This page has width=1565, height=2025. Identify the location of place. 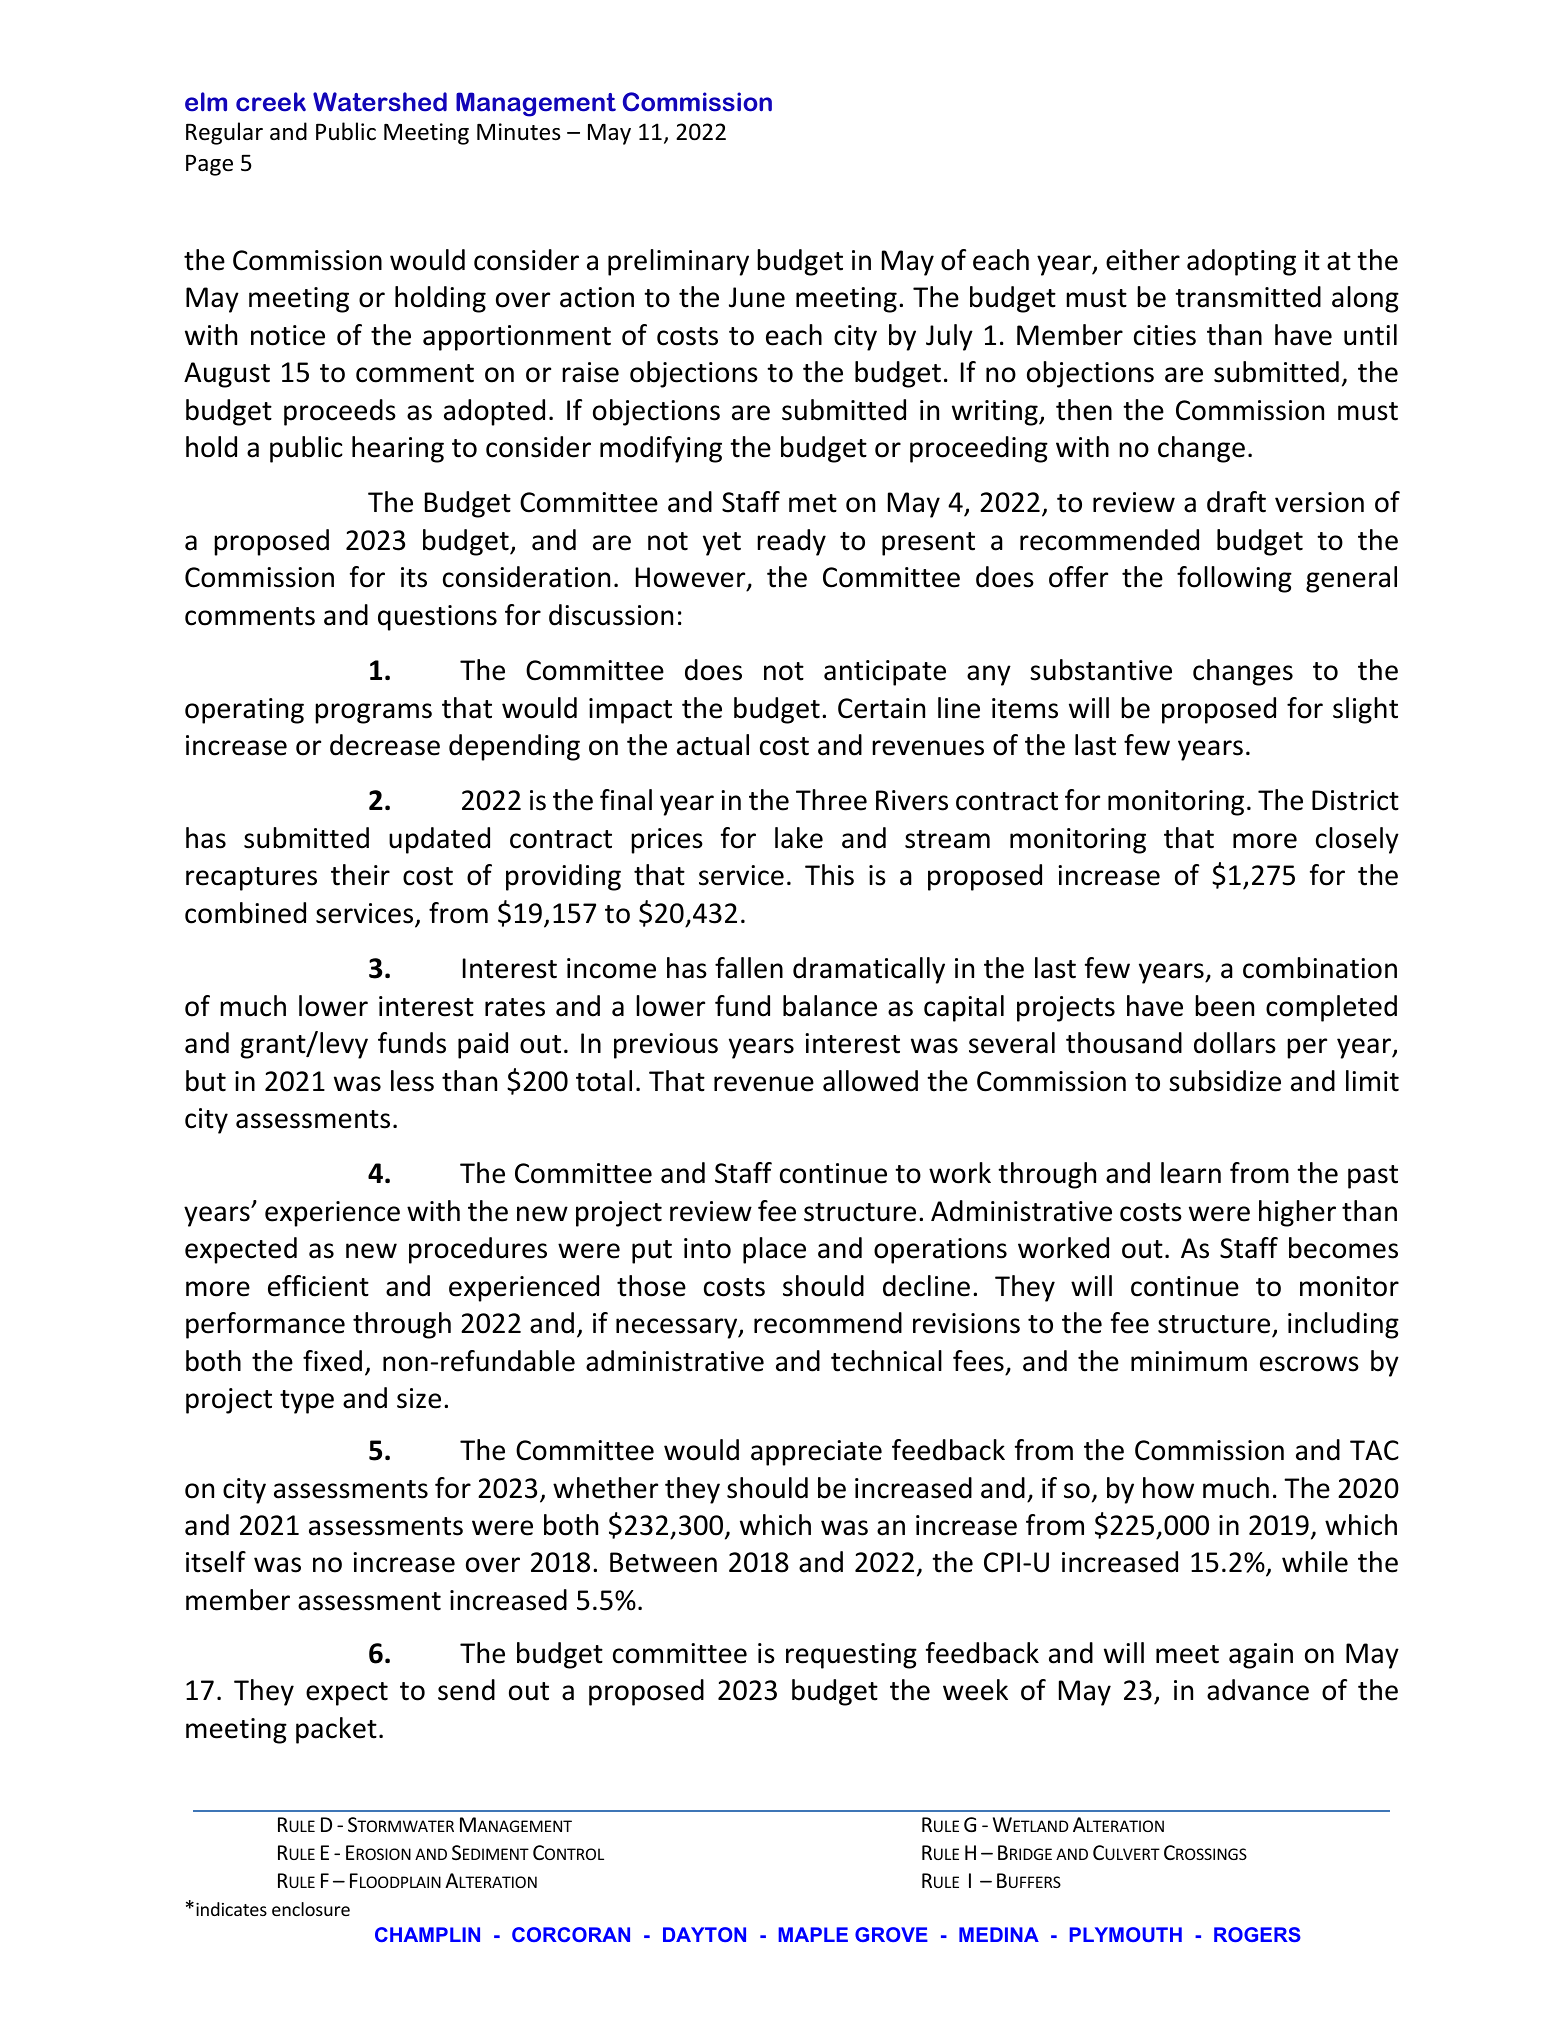
(774, 1250).
